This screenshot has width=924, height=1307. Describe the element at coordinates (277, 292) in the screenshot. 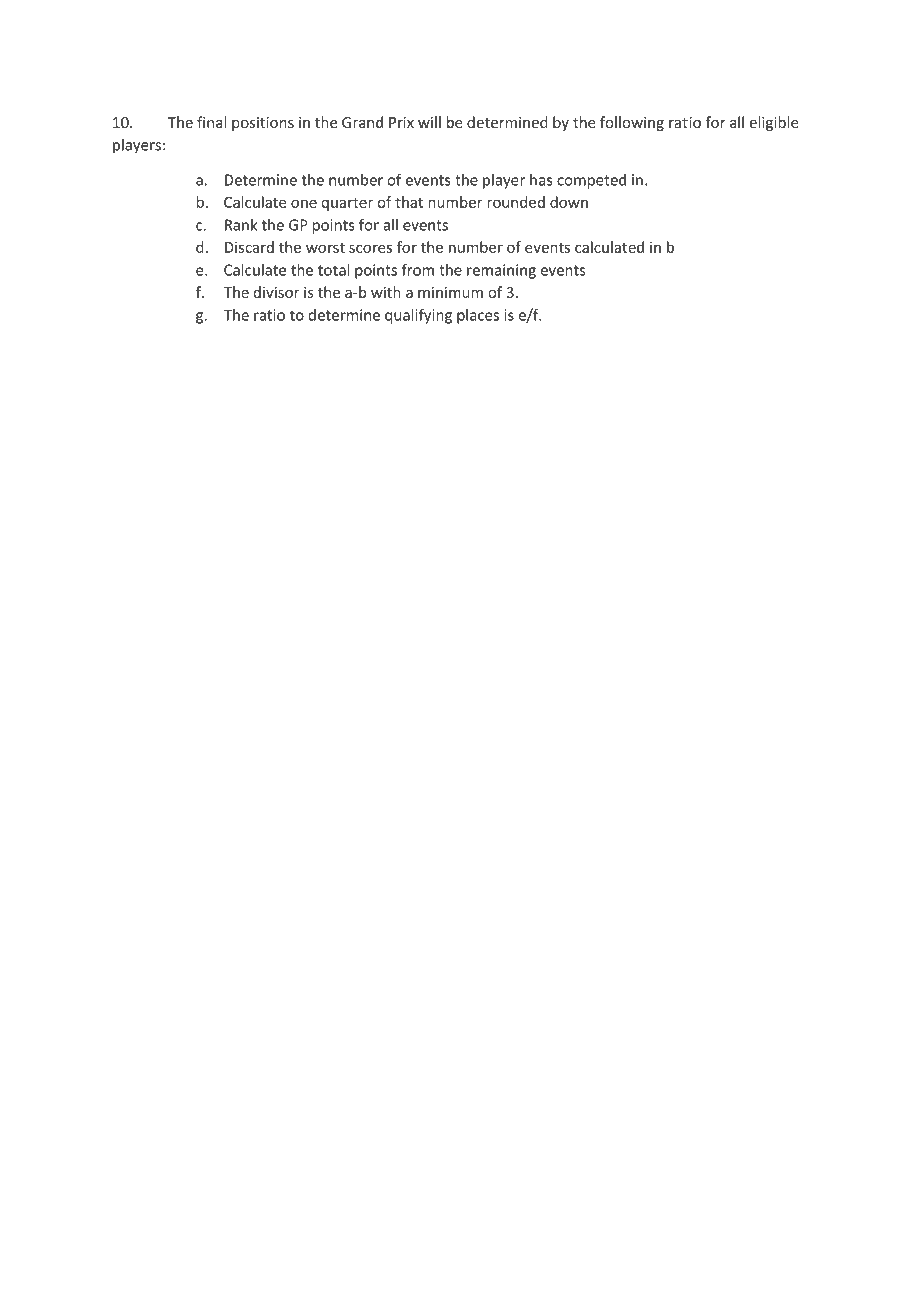

I see `divisor` at that location.
